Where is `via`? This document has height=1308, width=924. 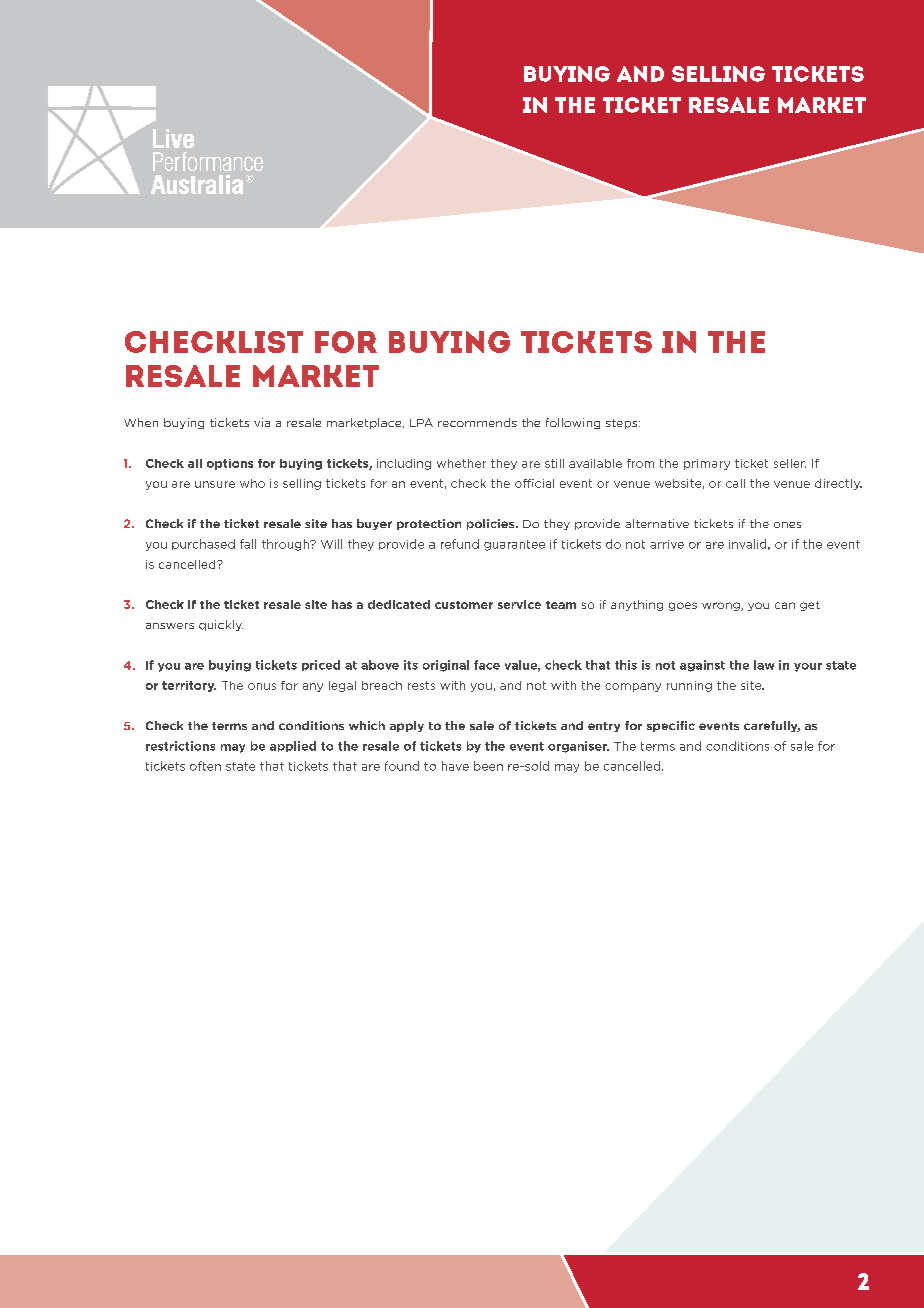
via is located at coordinates (262, 422).
